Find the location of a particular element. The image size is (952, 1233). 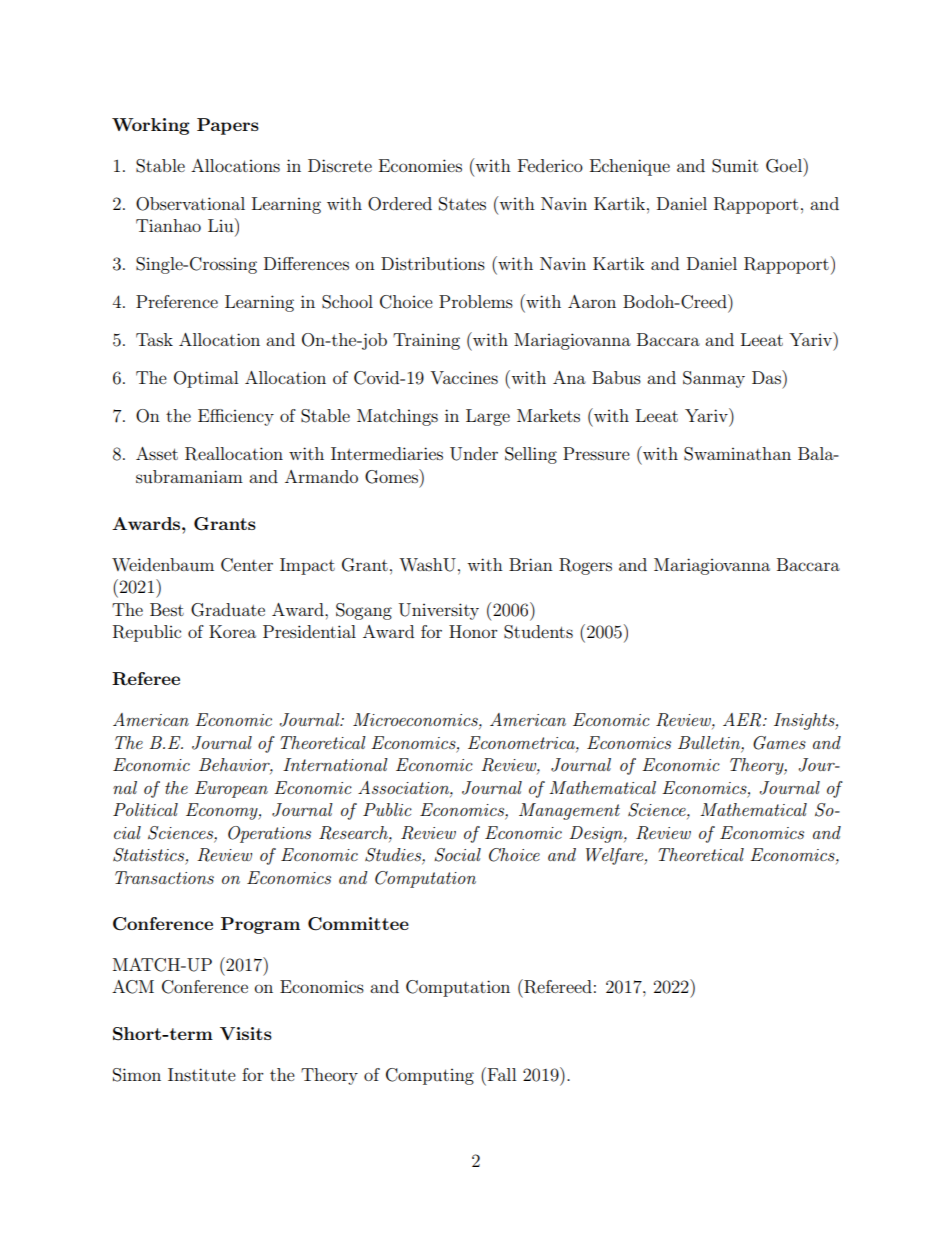

Papers is located at coordinates (228, 126).
